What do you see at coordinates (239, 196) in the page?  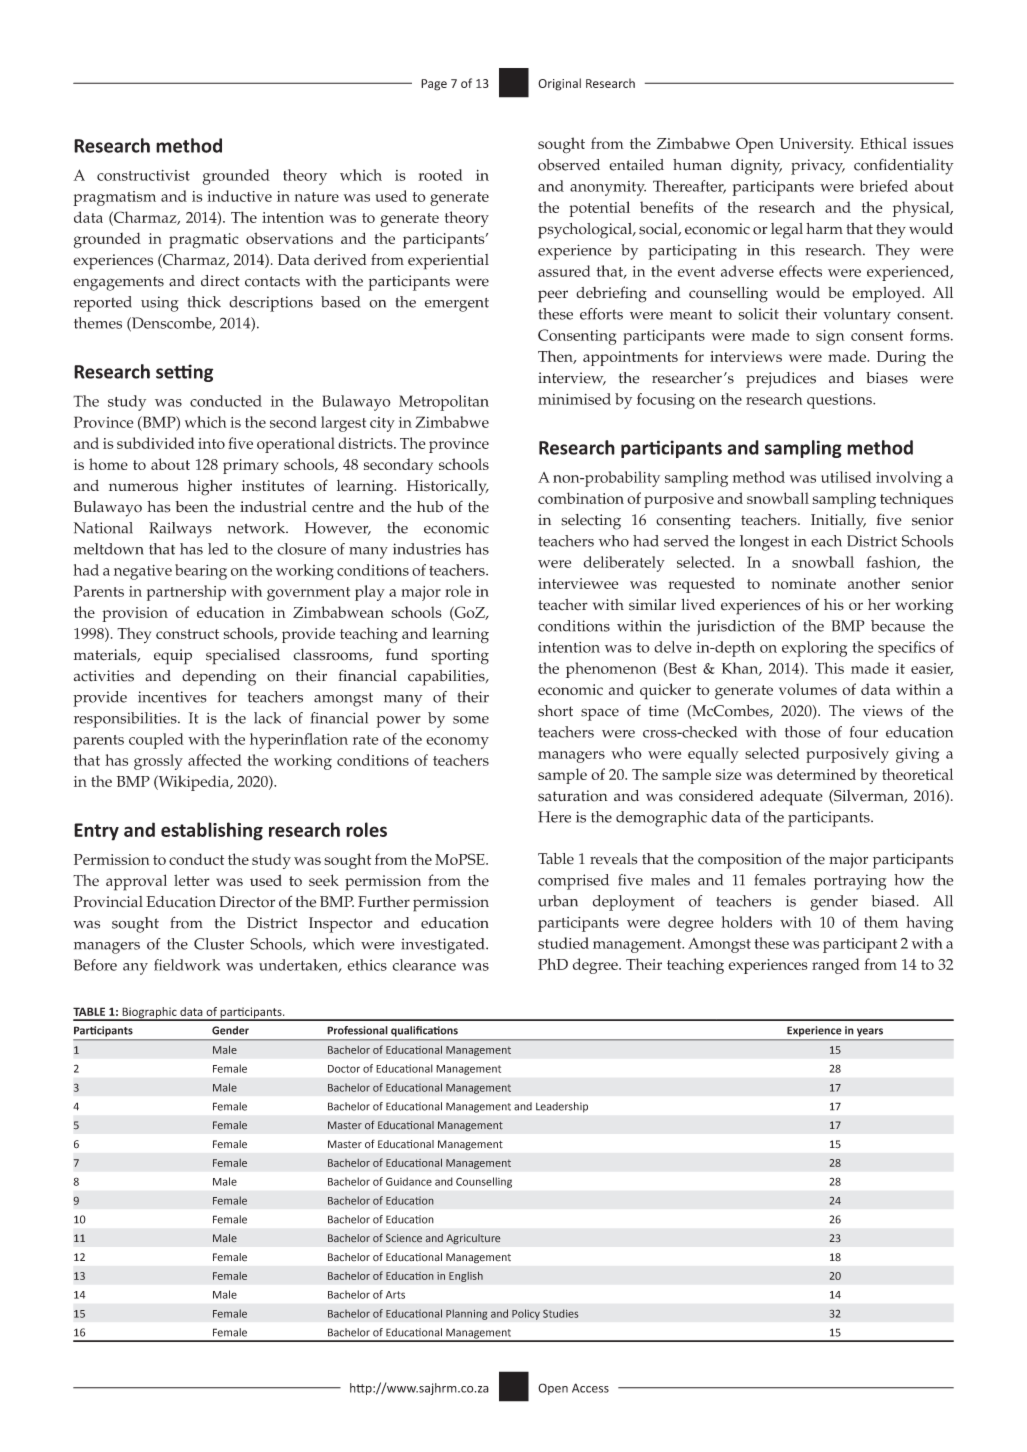 I see `inductive` at bounding box center [239, 196].
